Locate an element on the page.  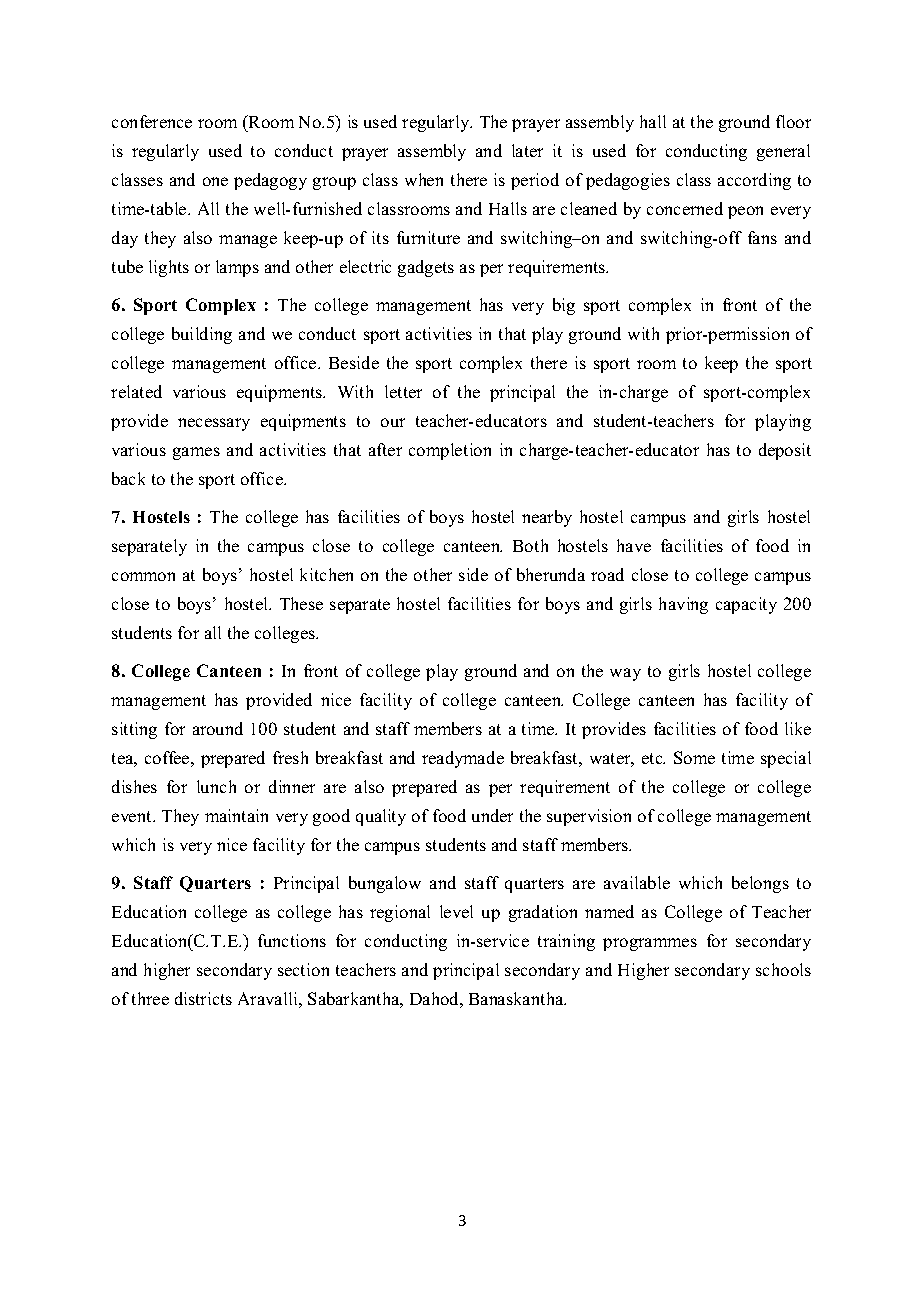
when is located at coordinates (424, 179).
